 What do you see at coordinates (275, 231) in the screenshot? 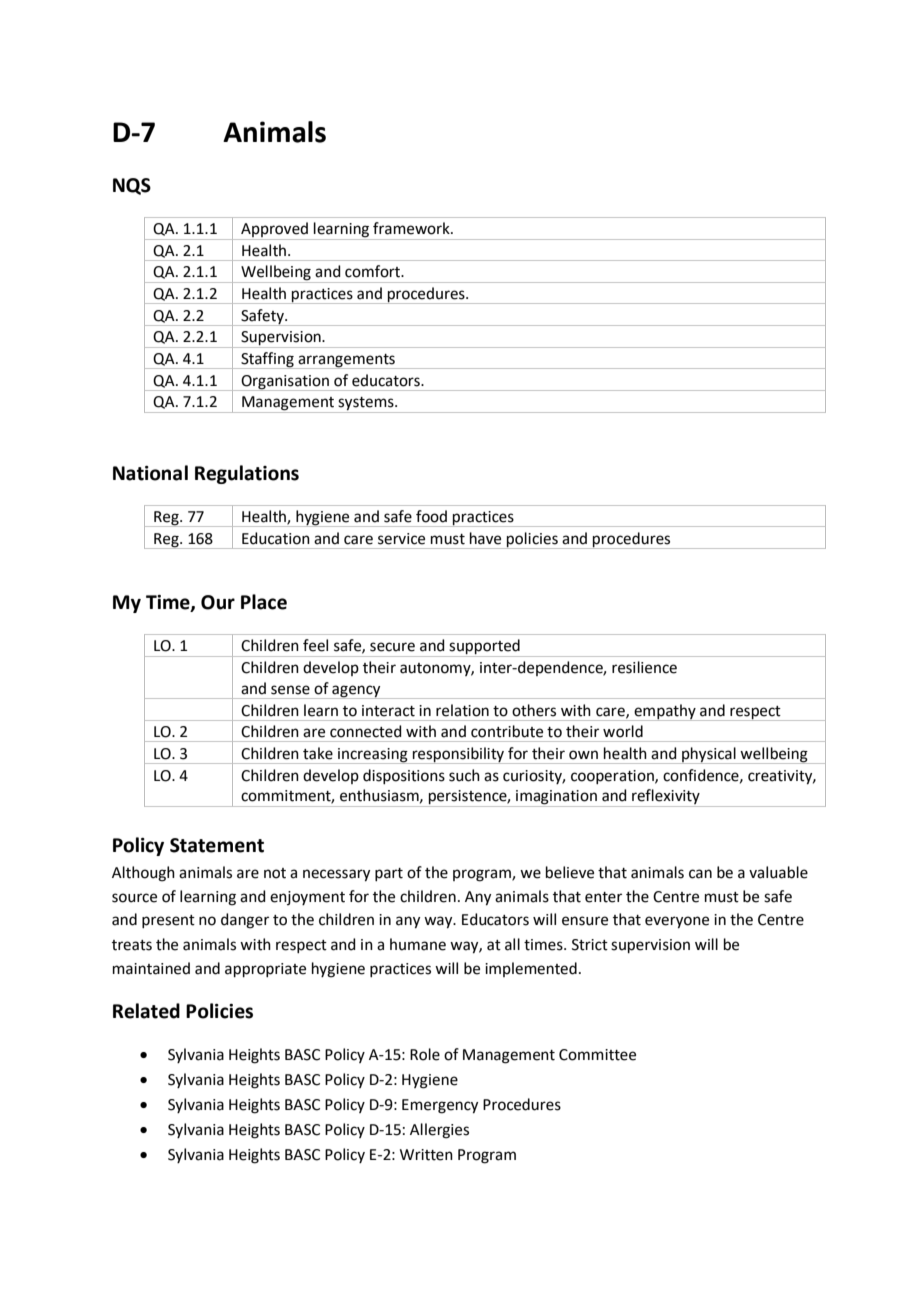
I see `Approved` at bounding box center [275, 231].
